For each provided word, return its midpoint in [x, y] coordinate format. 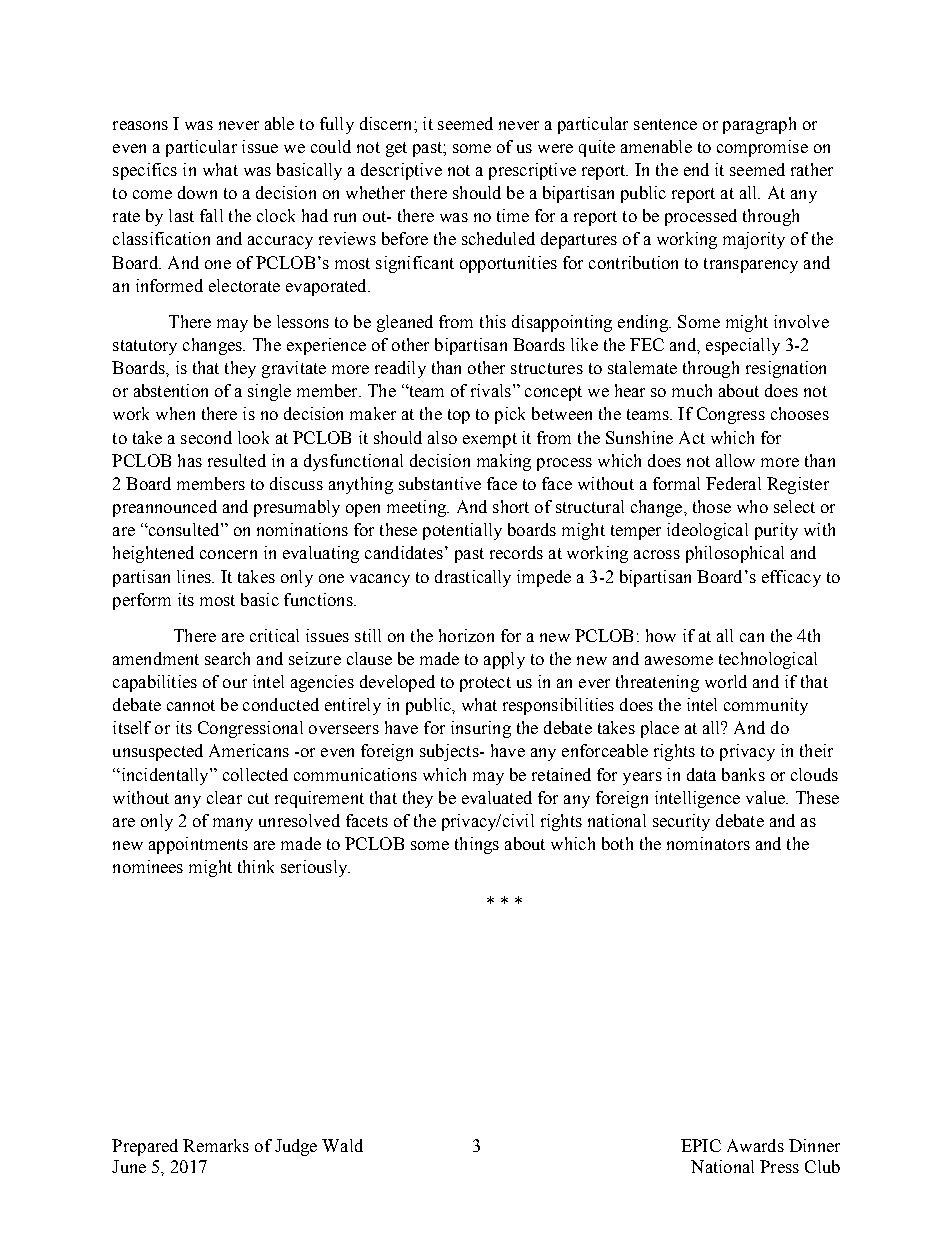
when [175, 413]
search [227, 658]
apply [504, 660]
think [256, 866]
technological [768, 660]
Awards [755, 1145]
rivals [491, 390]
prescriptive [532, 171]
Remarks [216, 1145]
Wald [342, 1145]
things [477, 845]
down [197, 192]
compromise [762, 148]
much [692, 390]
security [681, 822]
